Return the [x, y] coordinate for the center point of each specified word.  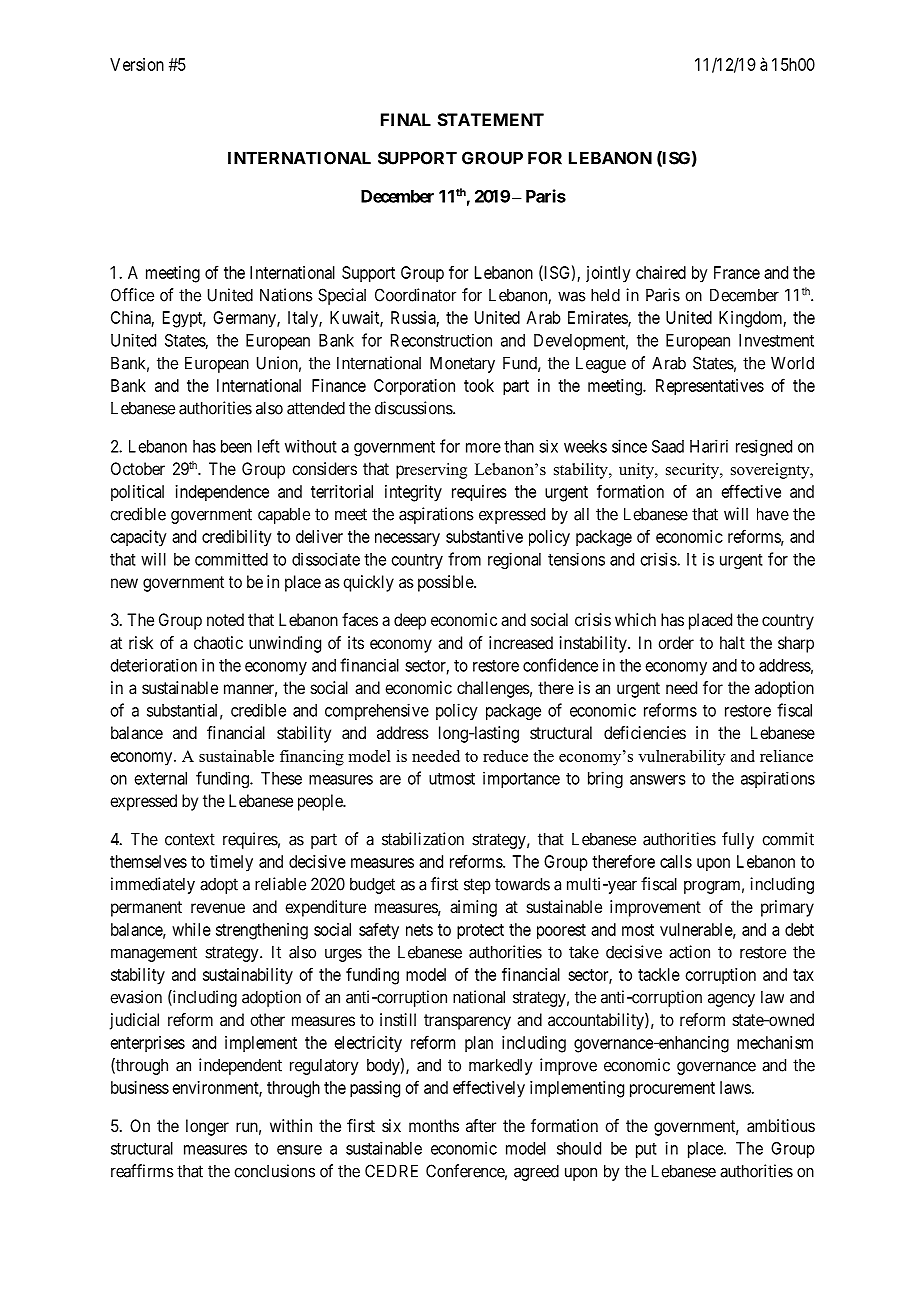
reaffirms [142, 1171]
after [481, 1125]
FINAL [406, 119]
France [737, 272]
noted [225, 619]
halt [732, 642]
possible [446, 583]
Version [137, 64]
